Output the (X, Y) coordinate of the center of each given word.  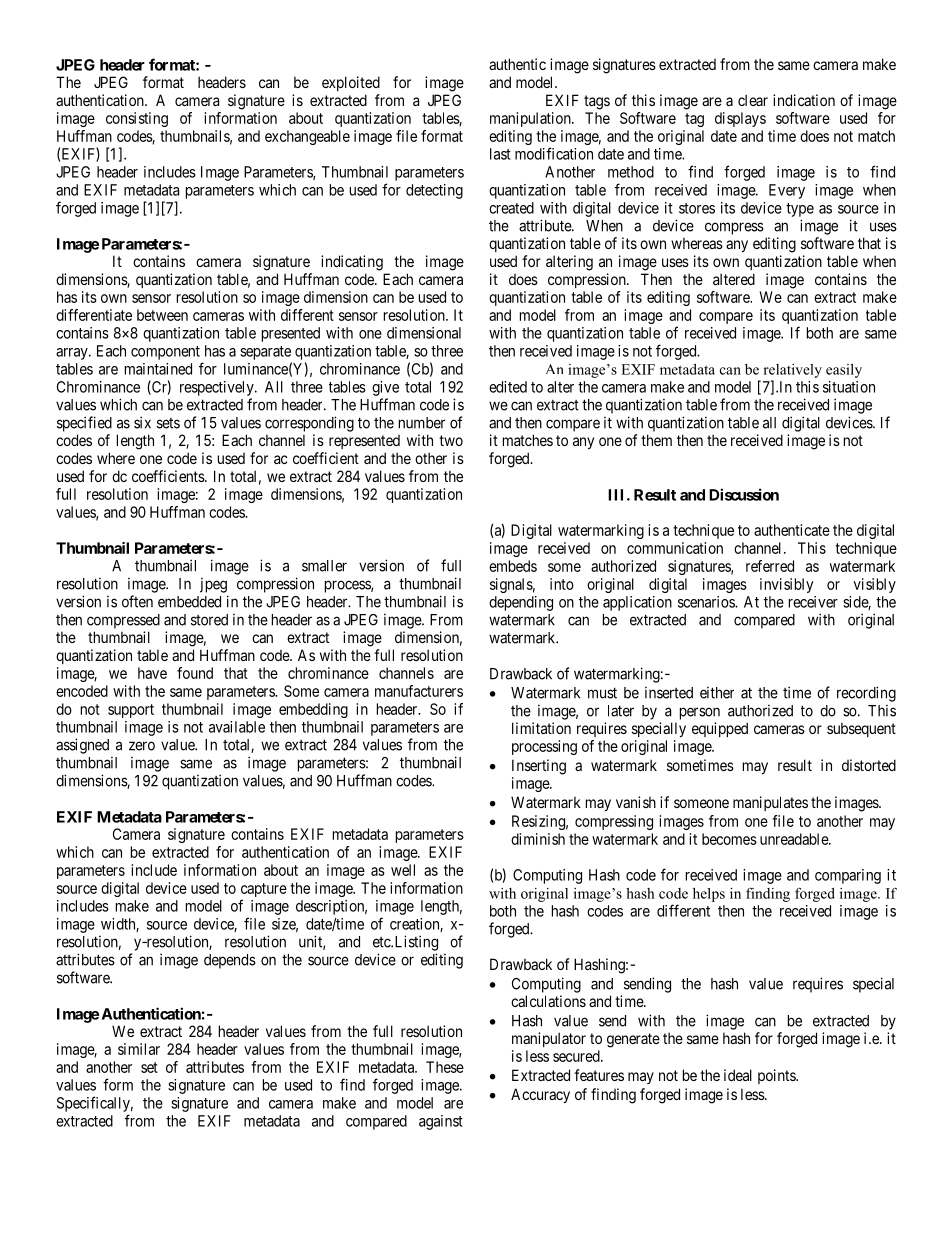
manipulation (531, 119)
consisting (137, 119)
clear (753, 100)
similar (139, 1049)
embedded (189, 602)
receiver (813, 602)
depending (521, 603)
